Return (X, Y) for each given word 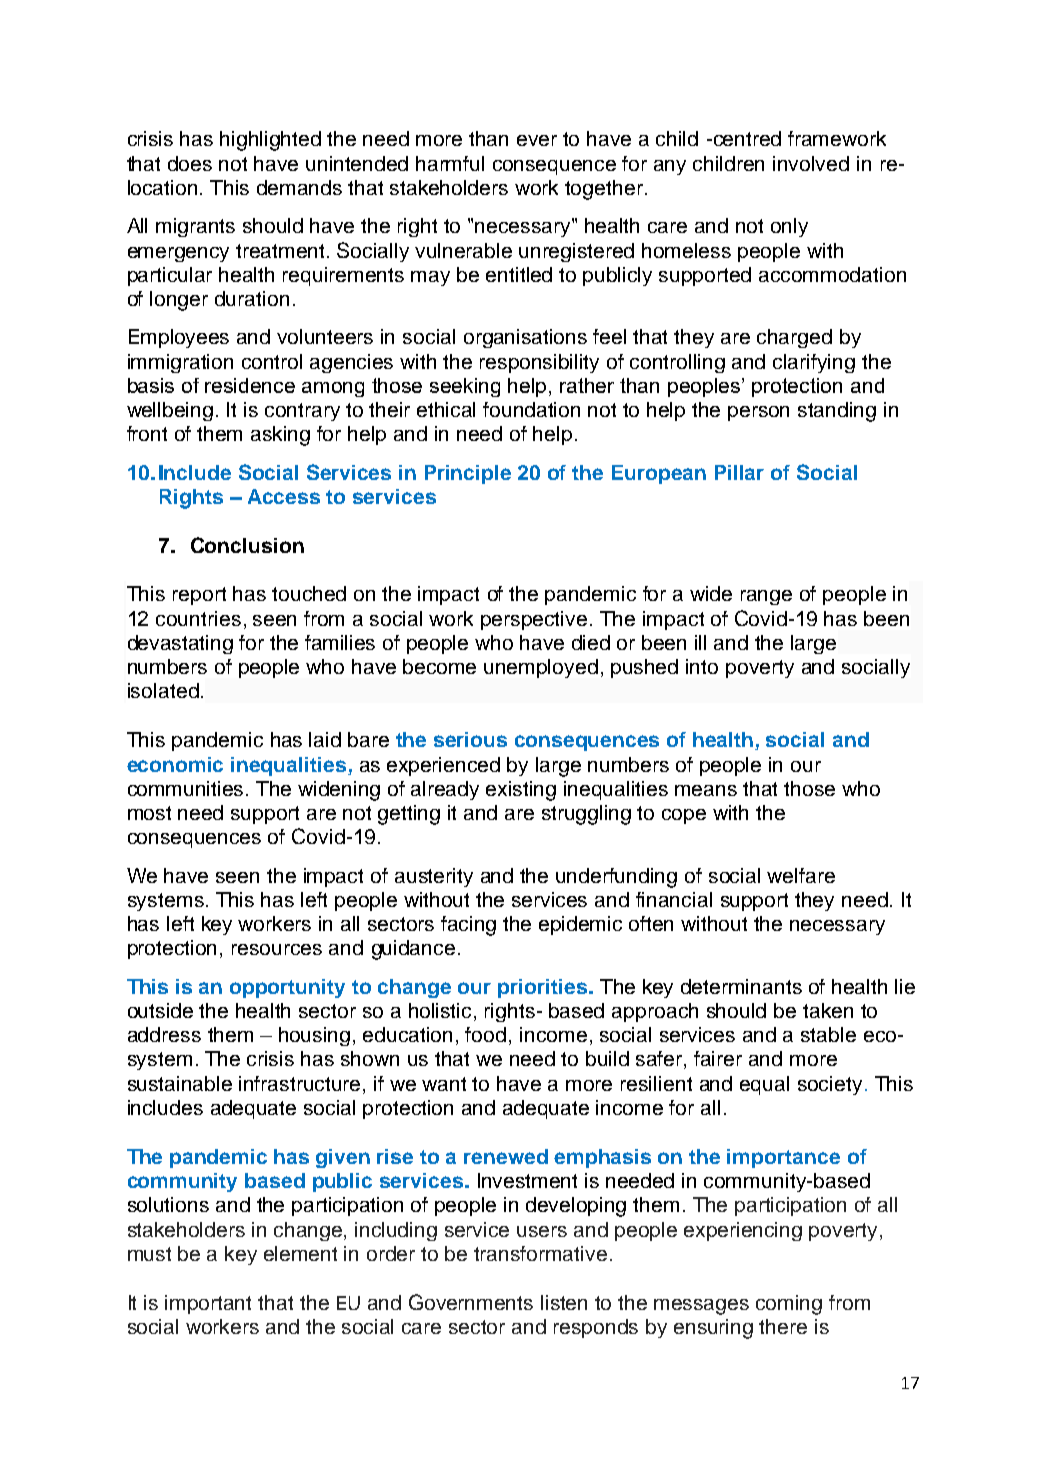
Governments (471, 1302)
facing (468, 926)
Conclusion (247, 545)
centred (746, 138)
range (766, 597)
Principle (468, 474)
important (208, 1304)
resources (277, 949)
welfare (801, 875)
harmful (450, 163)
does (190, 163)
